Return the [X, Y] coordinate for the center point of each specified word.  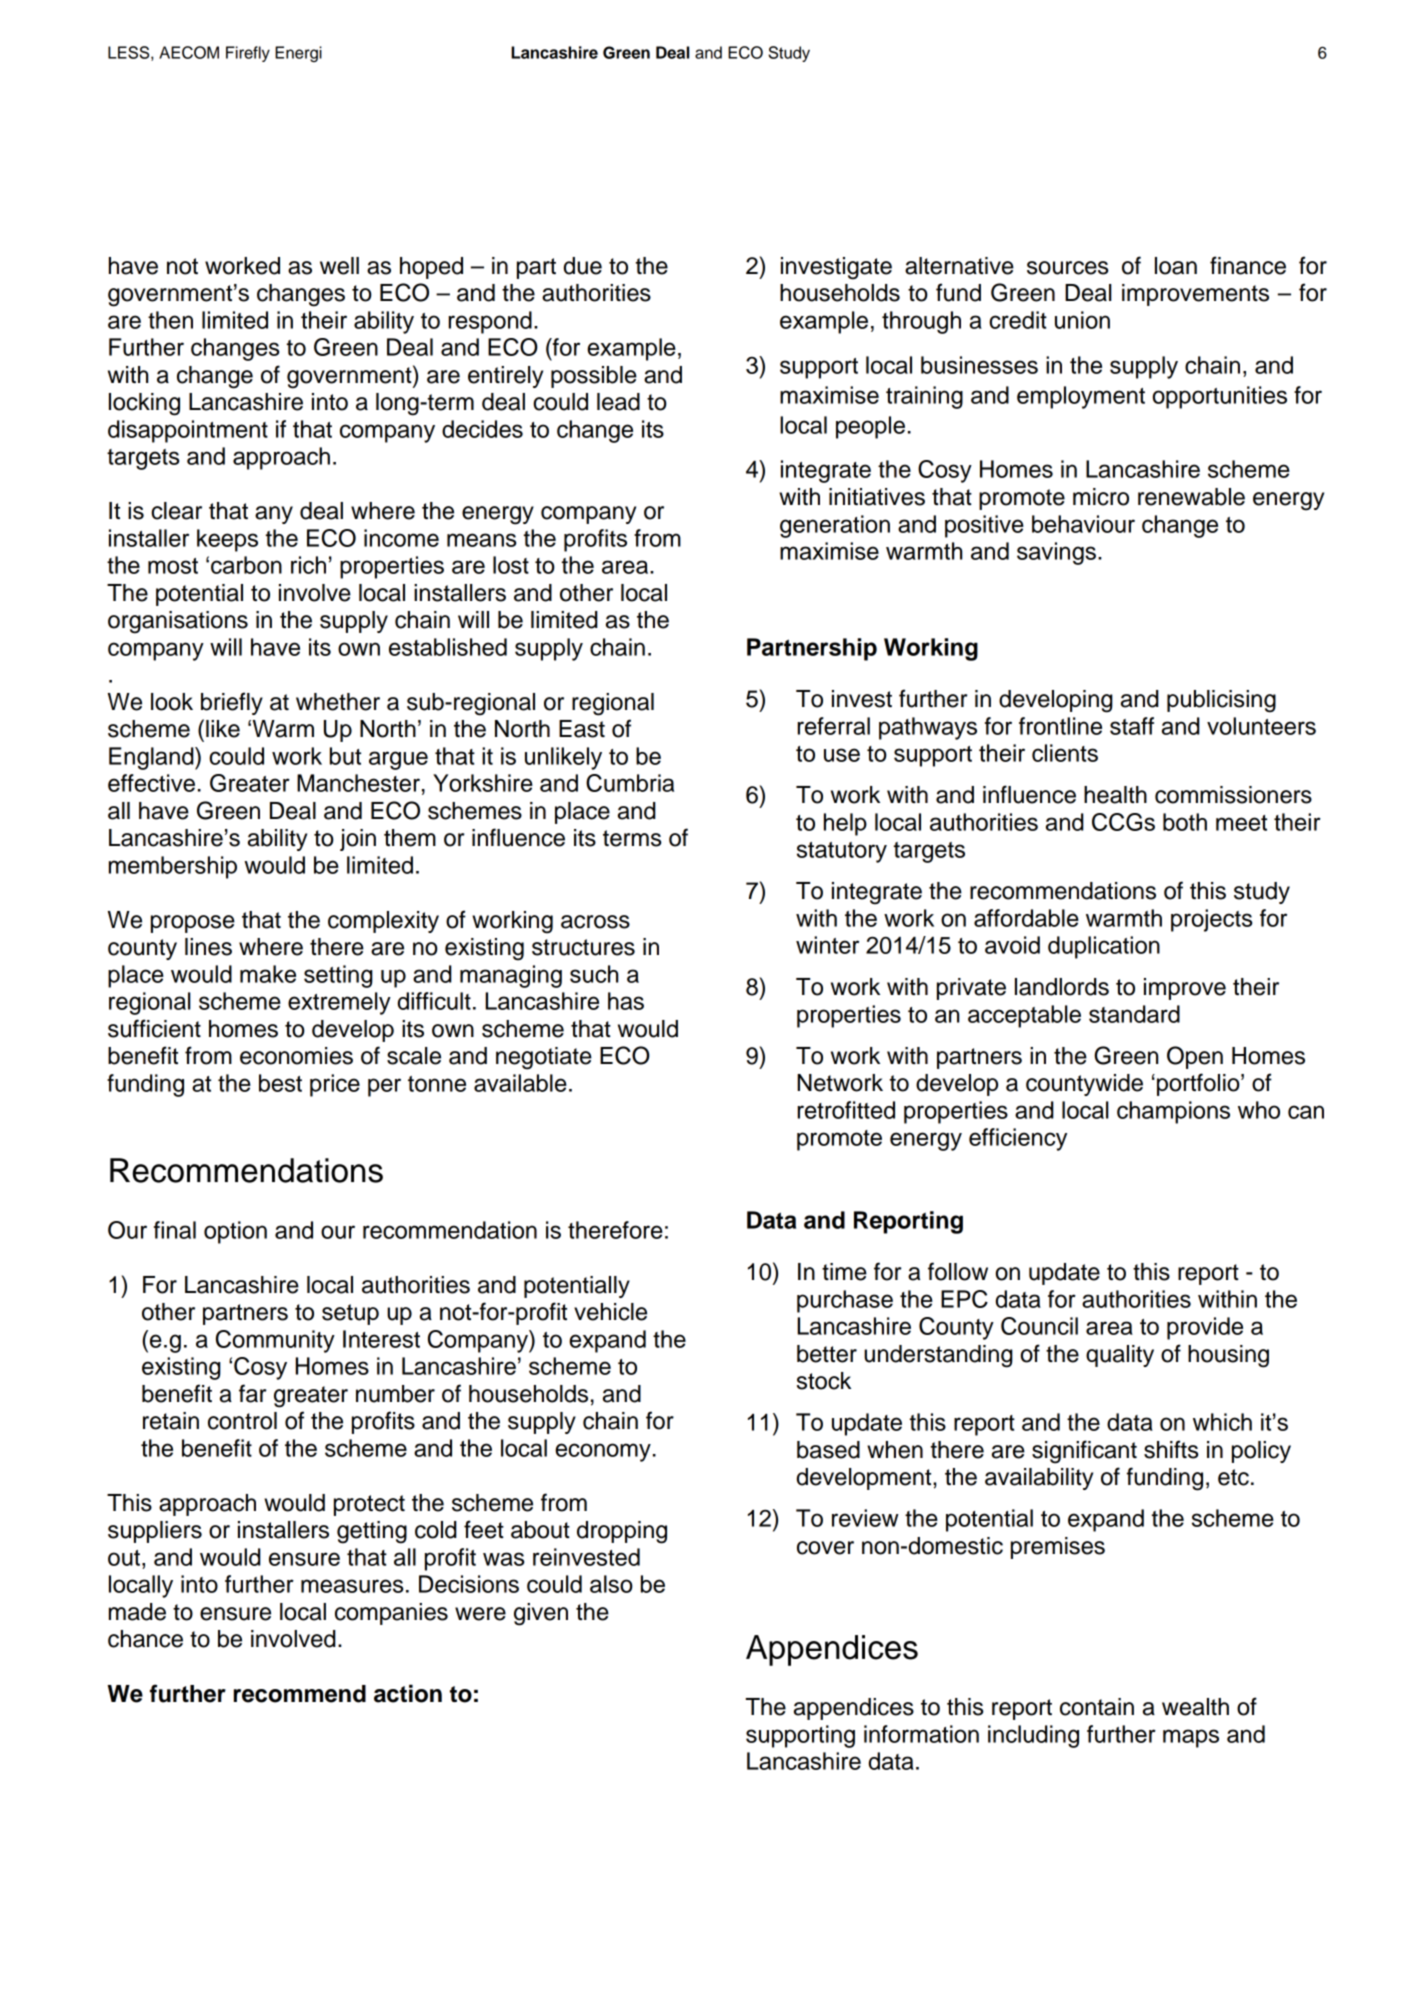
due [583, 266]
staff [1132, 726]
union [1082, 320]
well [339, 266]
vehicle [610, 1312]
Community [275, 1341]
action [408, 1693]
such [594, 974]
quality [1120, 1356]
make [268, 974]
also [611, 1584]
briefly [232, 703]
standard [1134, 1014]
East [582, 729]
